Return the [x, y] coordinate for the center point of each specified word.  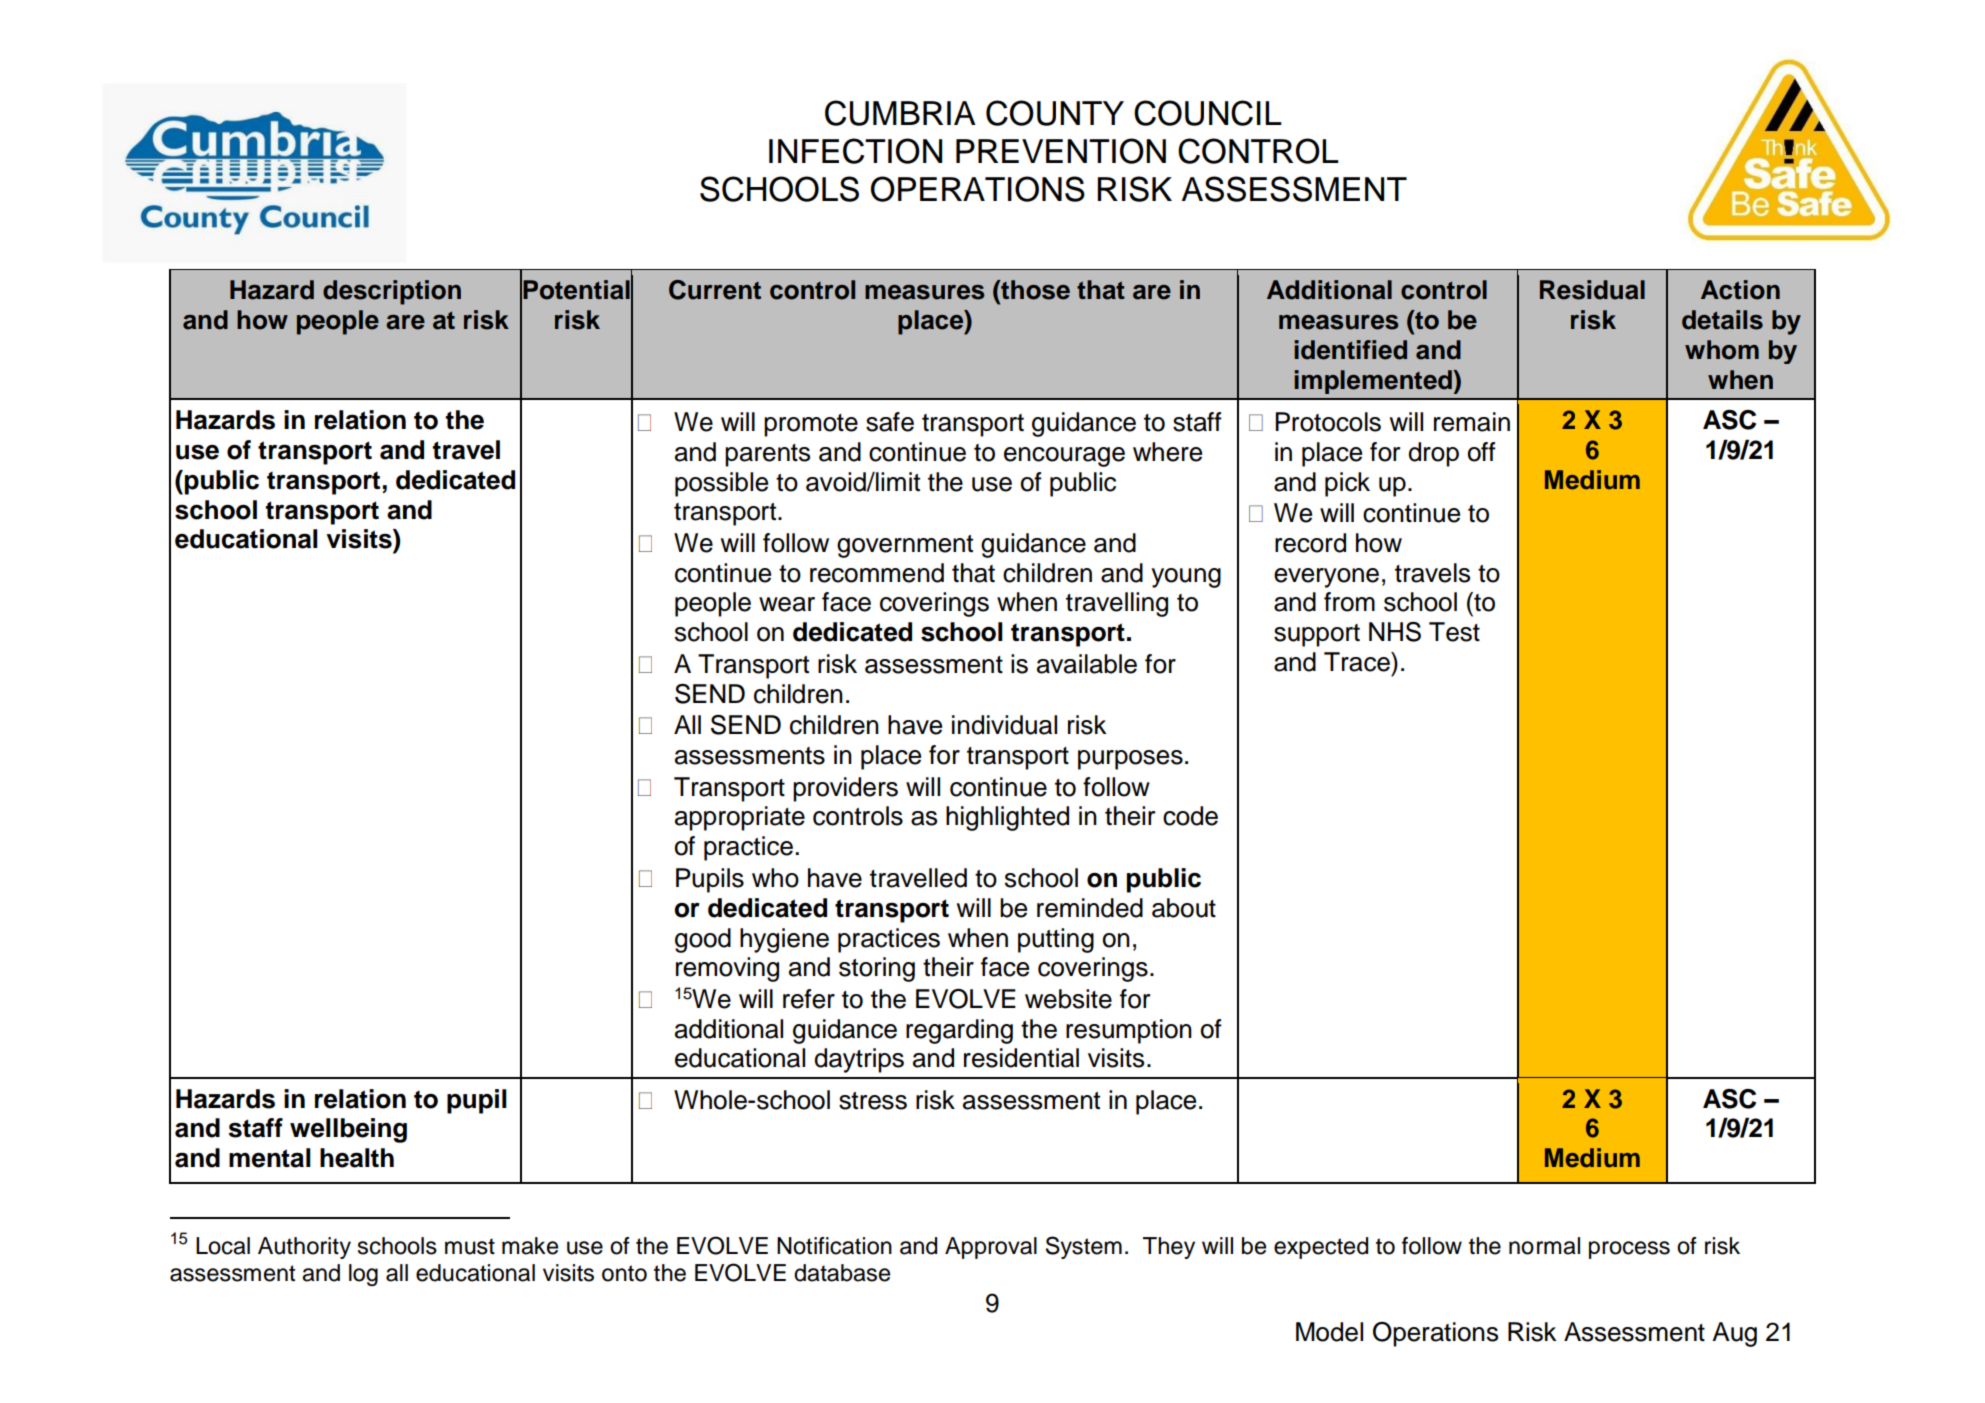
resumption [1129, 1031]
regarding [959, 1031]
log [363, 1275]
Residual [1592, 290]
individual [1004, 725]
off [1482, 452]
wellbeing [348, 1130]
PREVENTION [1061, 151]
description [392, 292]
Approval [991, 1248]
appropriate [740, 818]
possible [721, 484]
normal [1544, 1246]
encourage [1064, 457]
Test [1454, 632]
